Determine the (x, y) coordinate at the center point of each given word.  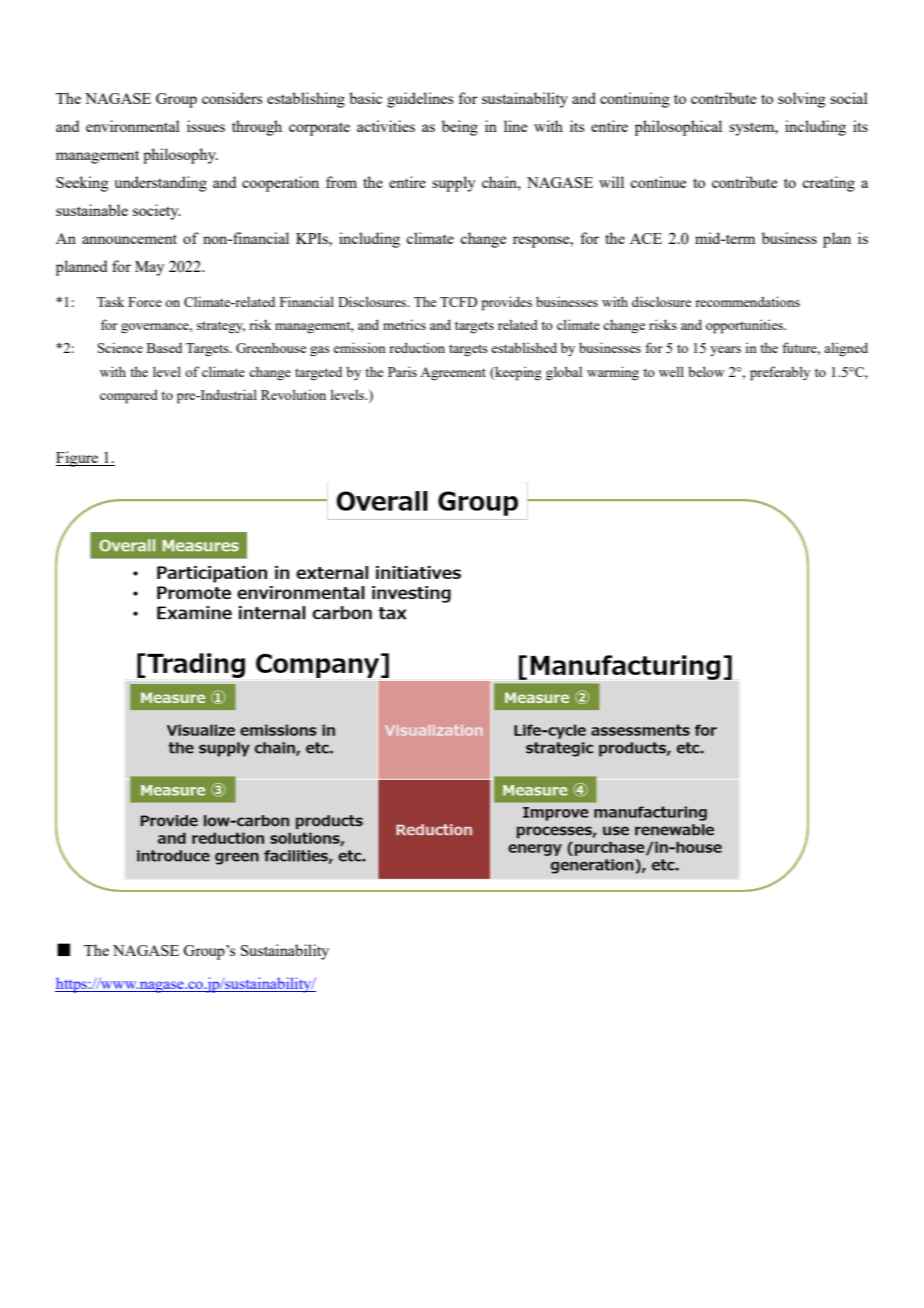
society (157, 212)
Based (164, 348)
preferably (780, 373)
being (460, 128)
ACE (646, 238)
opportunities (746, 326)
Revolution (293, 394)
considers (232, 98)
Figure (78, 459)
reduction (417, 347)
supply (454, 184)
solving (802, 100)
